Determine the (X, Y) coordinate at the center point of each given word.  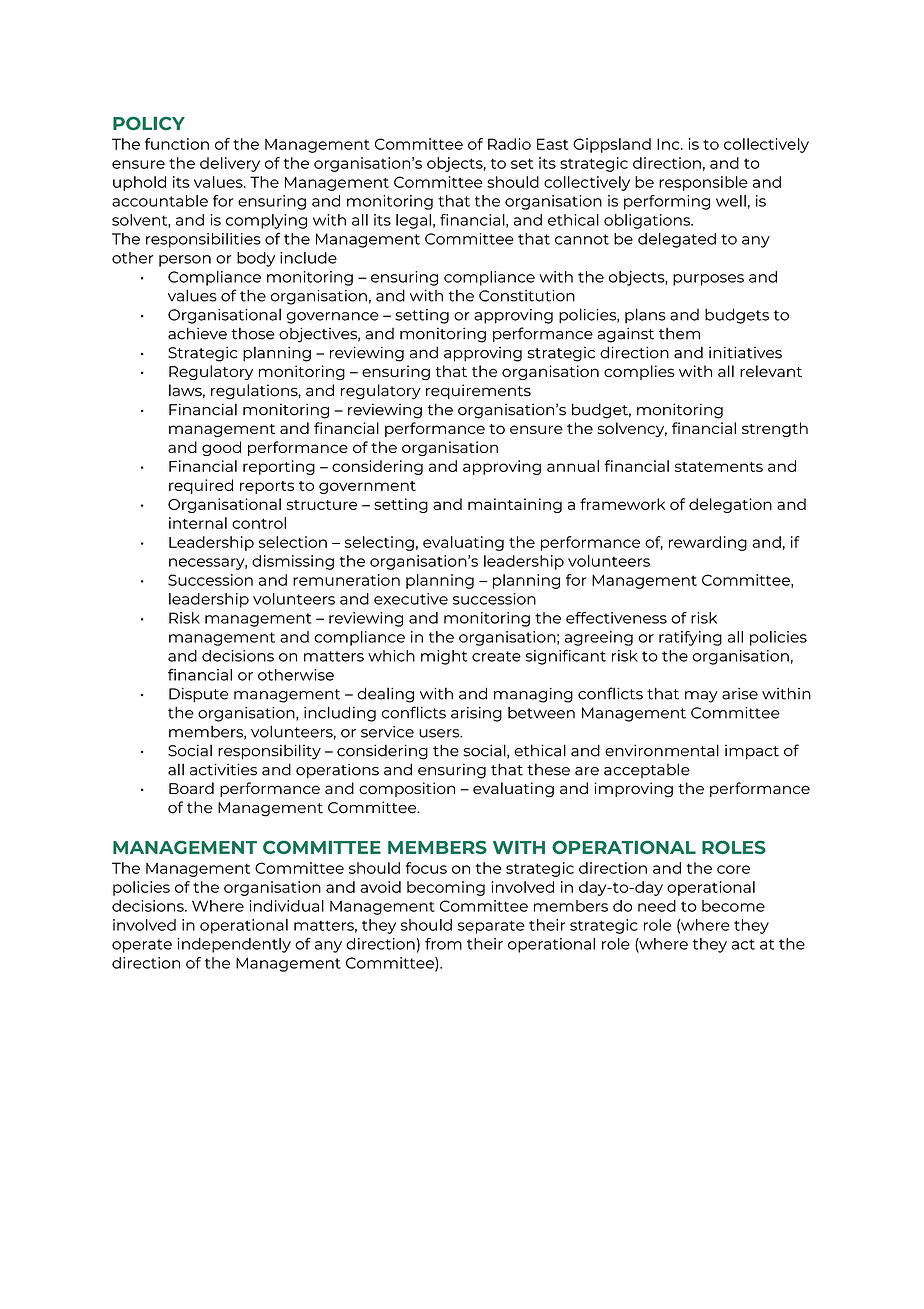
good (221, 448)
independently (234, 945)
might (444, 657)
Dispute (198, 695)
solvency (632, 429)
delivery (230, 164)
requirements (478, 391)
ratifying (690, 638)
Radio (509, 144)
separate (491, 927)
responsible (703, 183)
